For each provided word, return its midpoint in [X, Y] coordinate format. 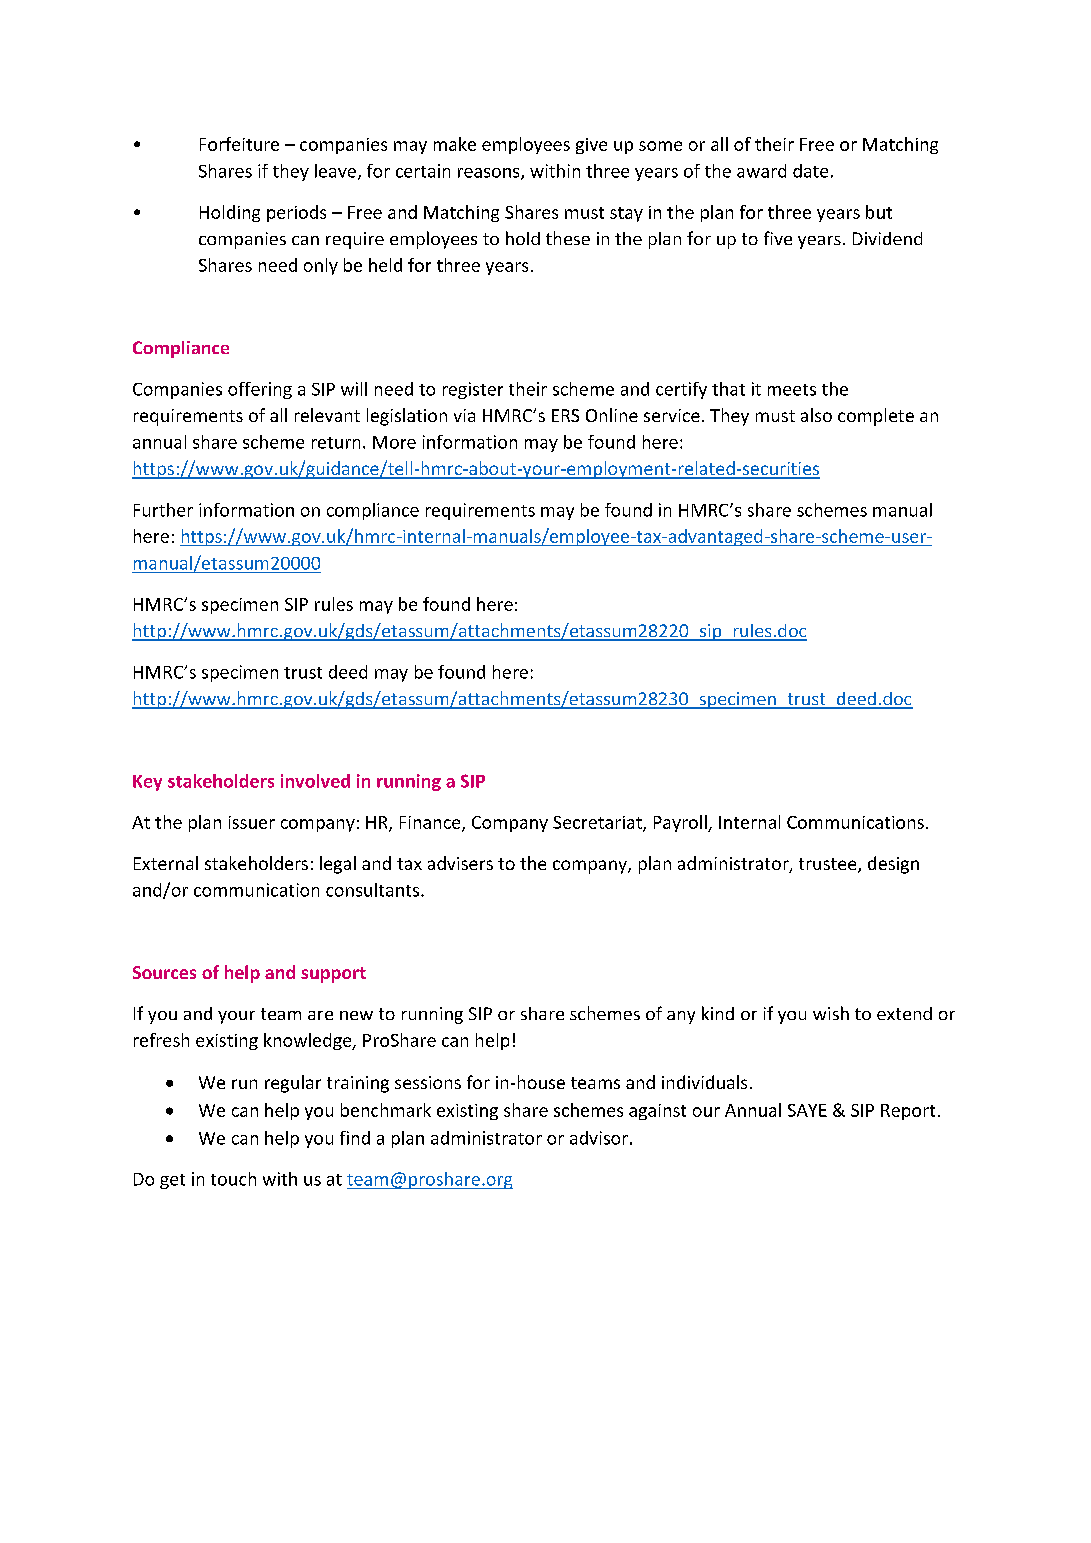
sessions [428, 1082]
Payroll [681, 823]
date [810, 171]
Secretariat [598, 823]
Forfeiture [239, 144]
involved [315, 781]
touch [233, 1179]
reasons [490, 174]
